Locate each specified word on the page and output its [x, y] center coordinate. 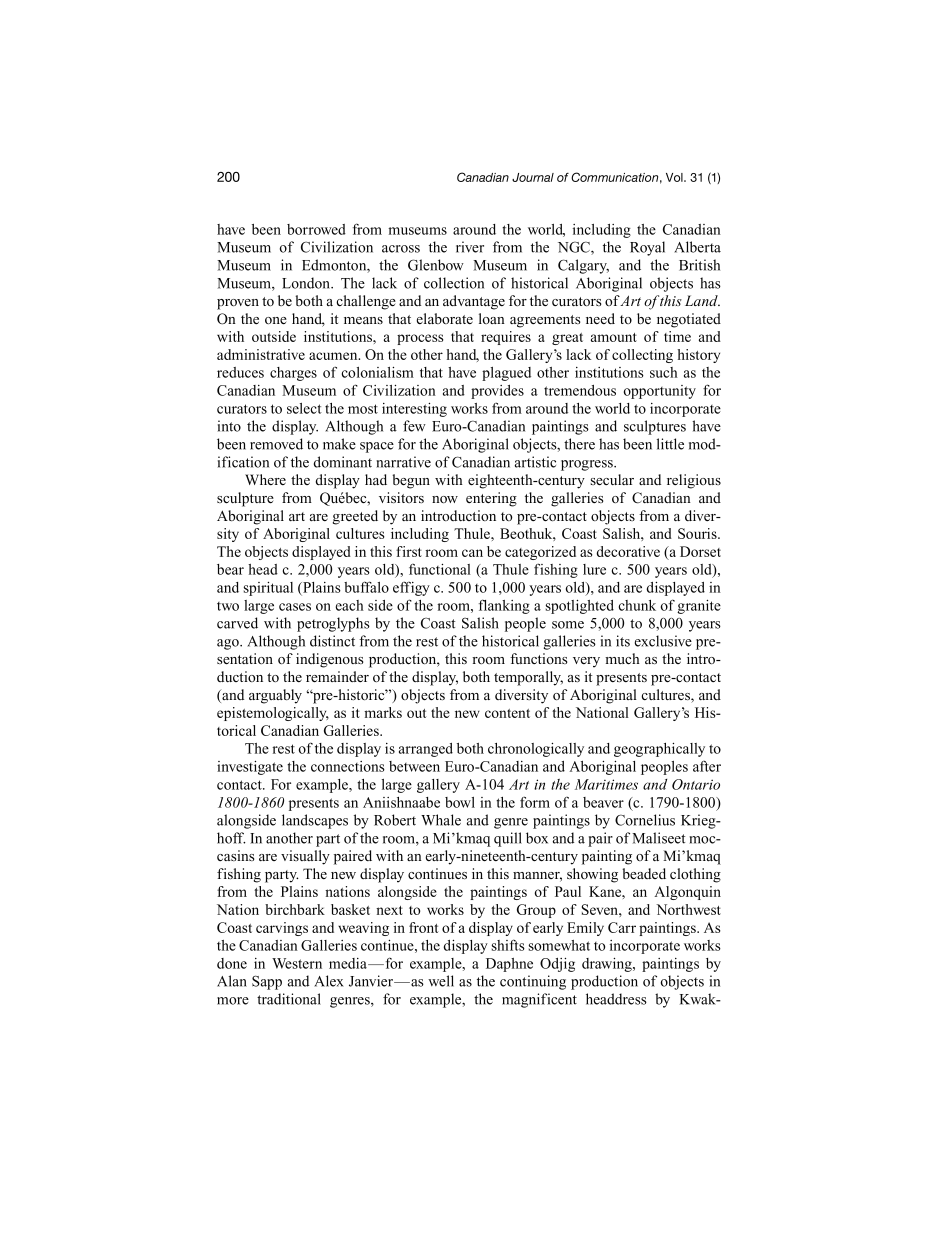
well [441, 981]
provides [497, 392]
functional [440, 569]
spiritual [268, 589]
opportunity [660, 392]
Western [297, 963]
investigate [250, 768]
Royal [647, 248]
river [470, 247]
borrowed [316, 229]
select [304, 408]
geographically [659, 750]
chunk [637, 605]
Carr [622, 927]
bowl [460, 802]
